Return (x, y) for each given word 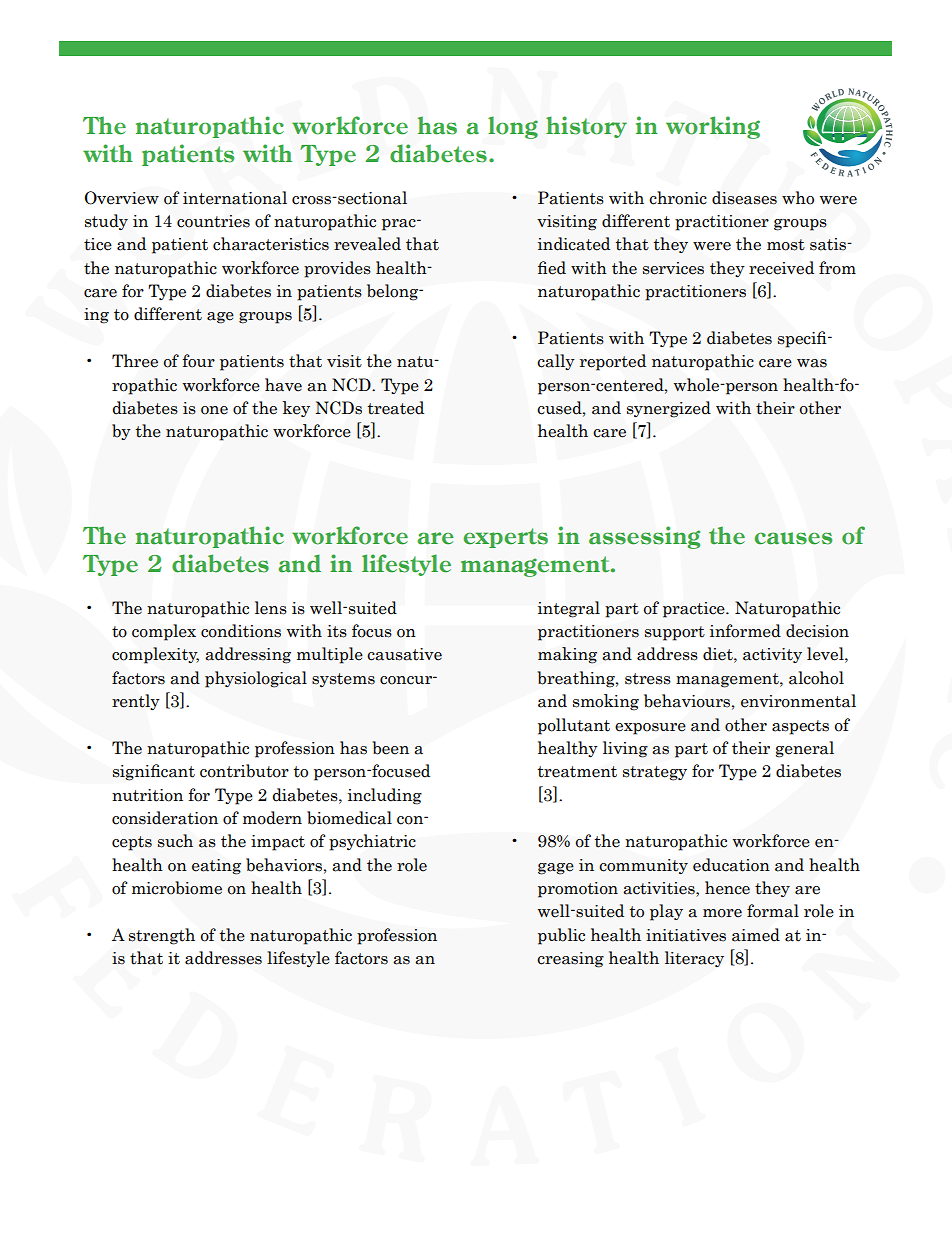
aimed (756, 935)
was (812, 363)
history (586, 127)
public (561, 936)
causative (404, 654)
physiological (256, 679)
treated (395, 408)
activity (772, 655)
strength (162, 936)
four (198, 361)
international (235, 198)
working (713, 127)
